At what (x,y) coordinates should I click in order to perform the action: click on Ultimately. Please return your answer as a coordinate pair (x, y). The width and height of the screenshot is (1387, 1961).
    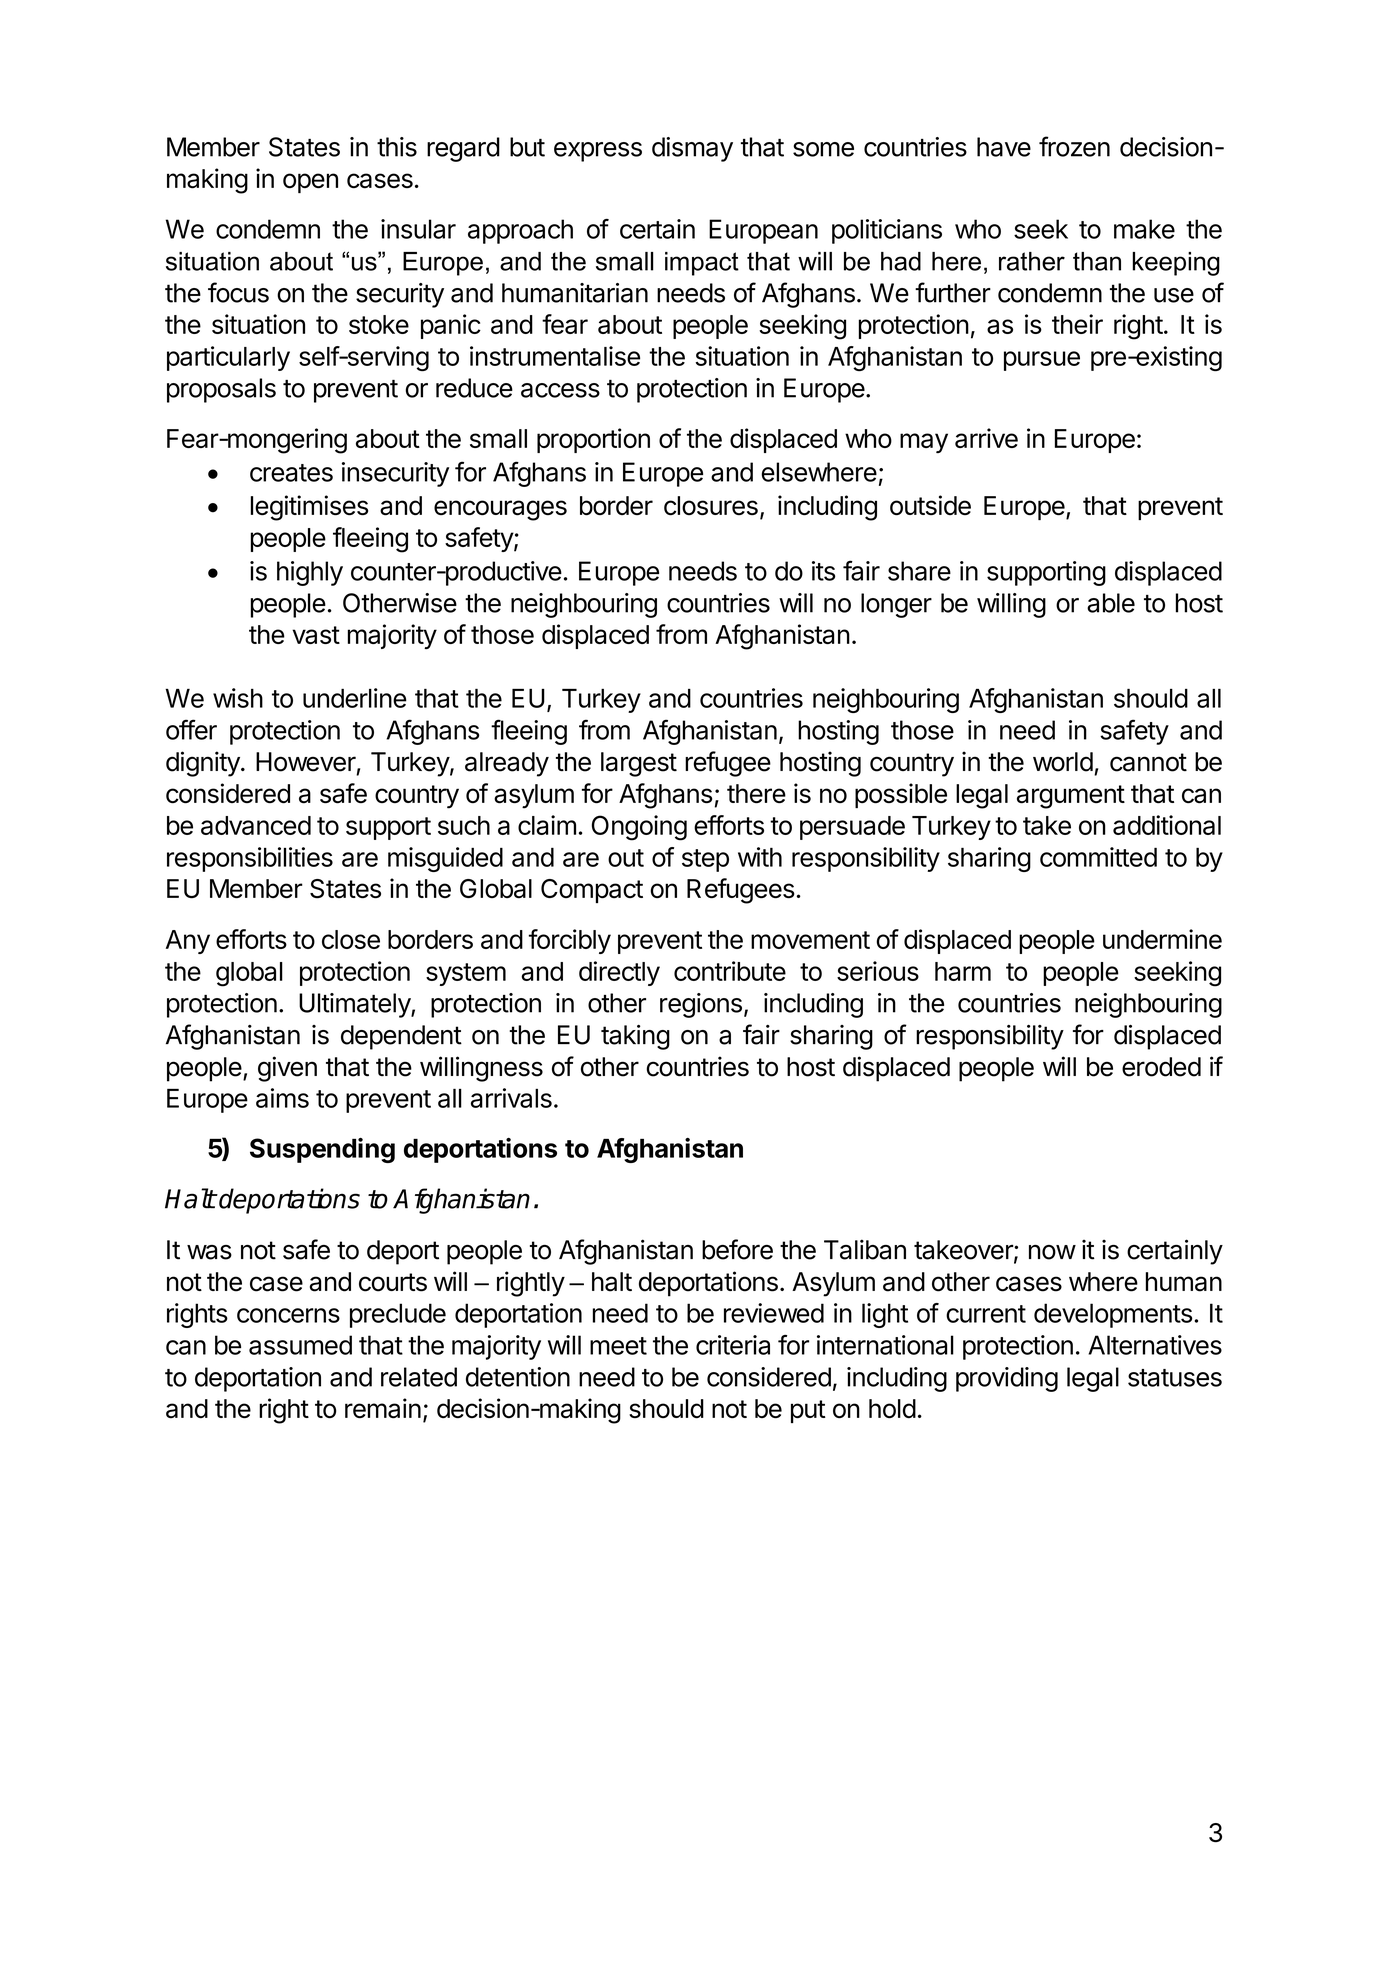
    Looking at the image, I should click on (355, 1005).
